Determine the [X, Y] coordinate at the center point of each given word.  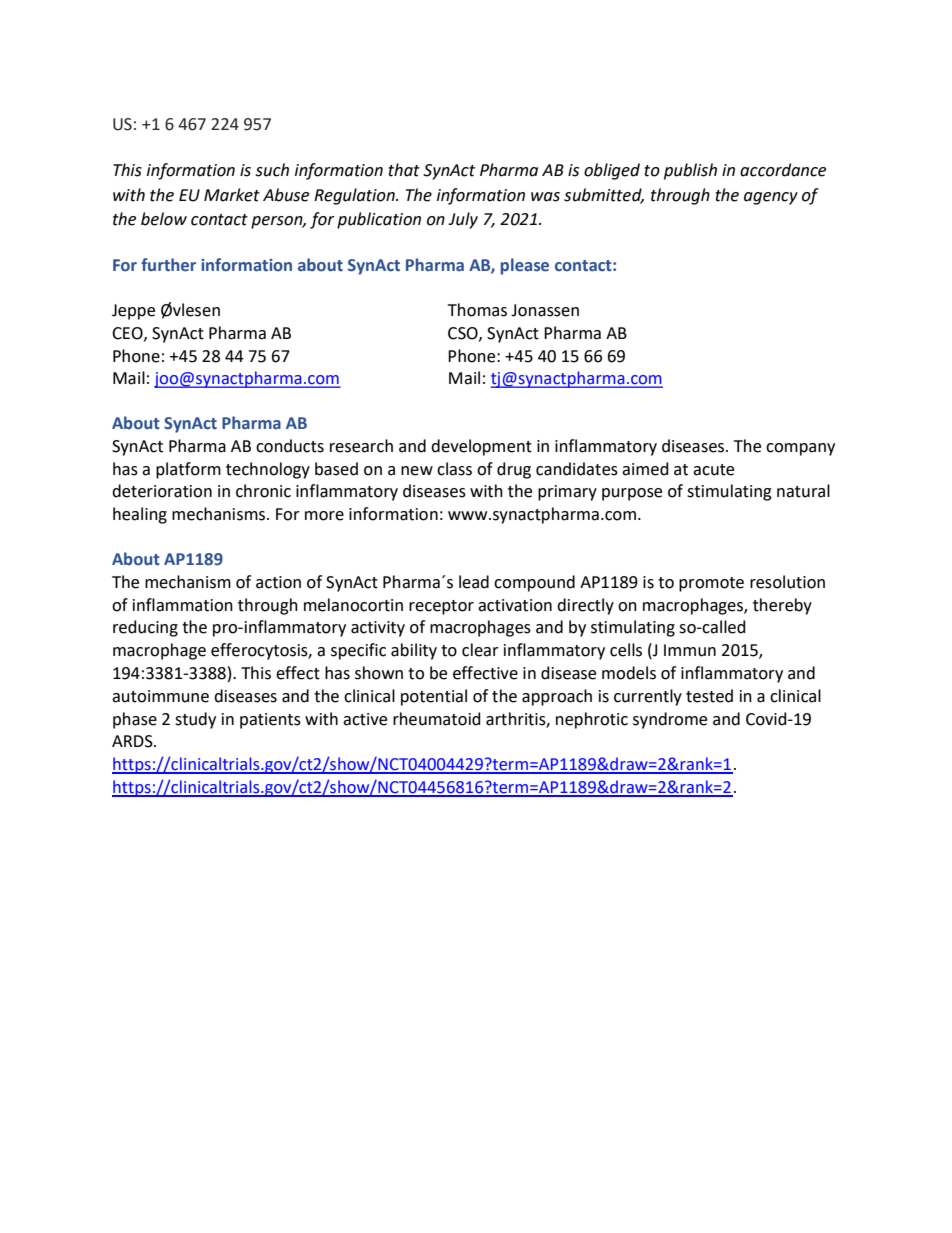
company [800, 449]
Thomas [477, 310]
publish [690, 171]
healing [140, 515]
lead [474, 582]
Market [232, 195]
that [404, 170]
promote [711, 584]
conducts [290, 446]
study [195, 720]
